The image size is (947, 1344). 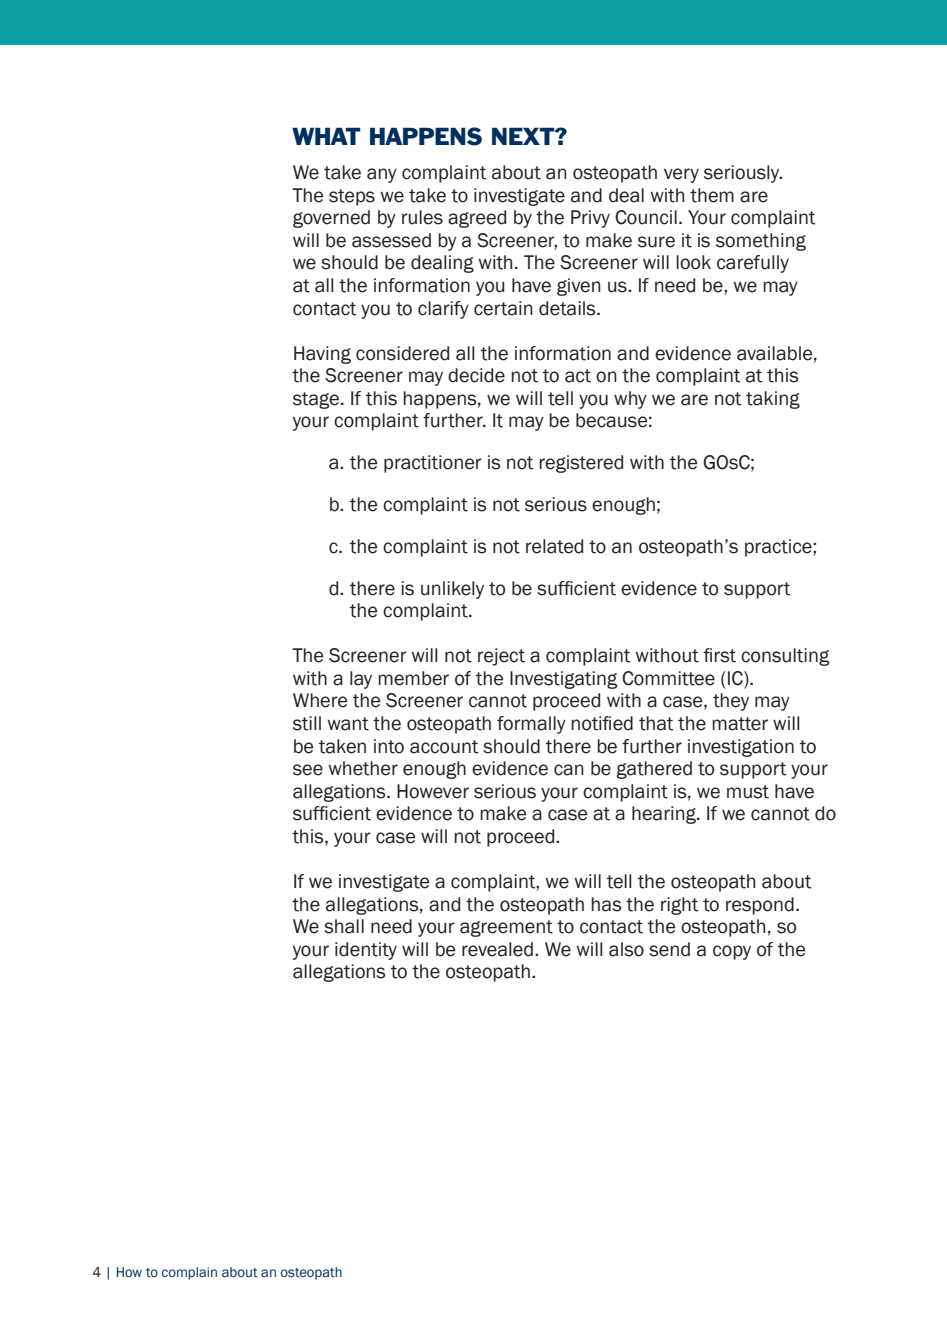 I want to click on matter, so click(x=740, y=724).
